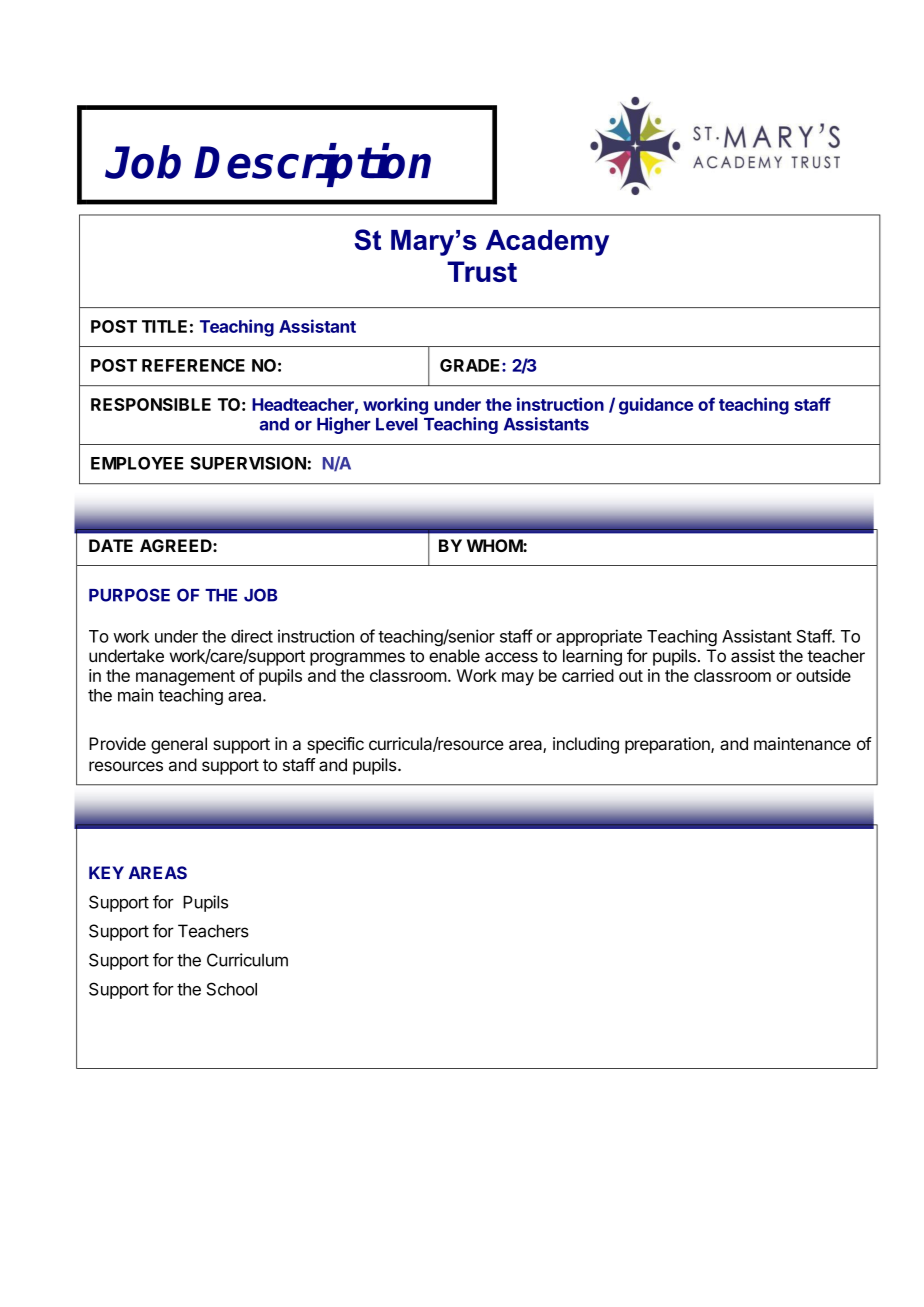 The height and width of the screenshot is (1307, 924). What do you see at coordinates (482, 271) in the screenshot?
I see `Trust` at bounding box center [482, 271].
